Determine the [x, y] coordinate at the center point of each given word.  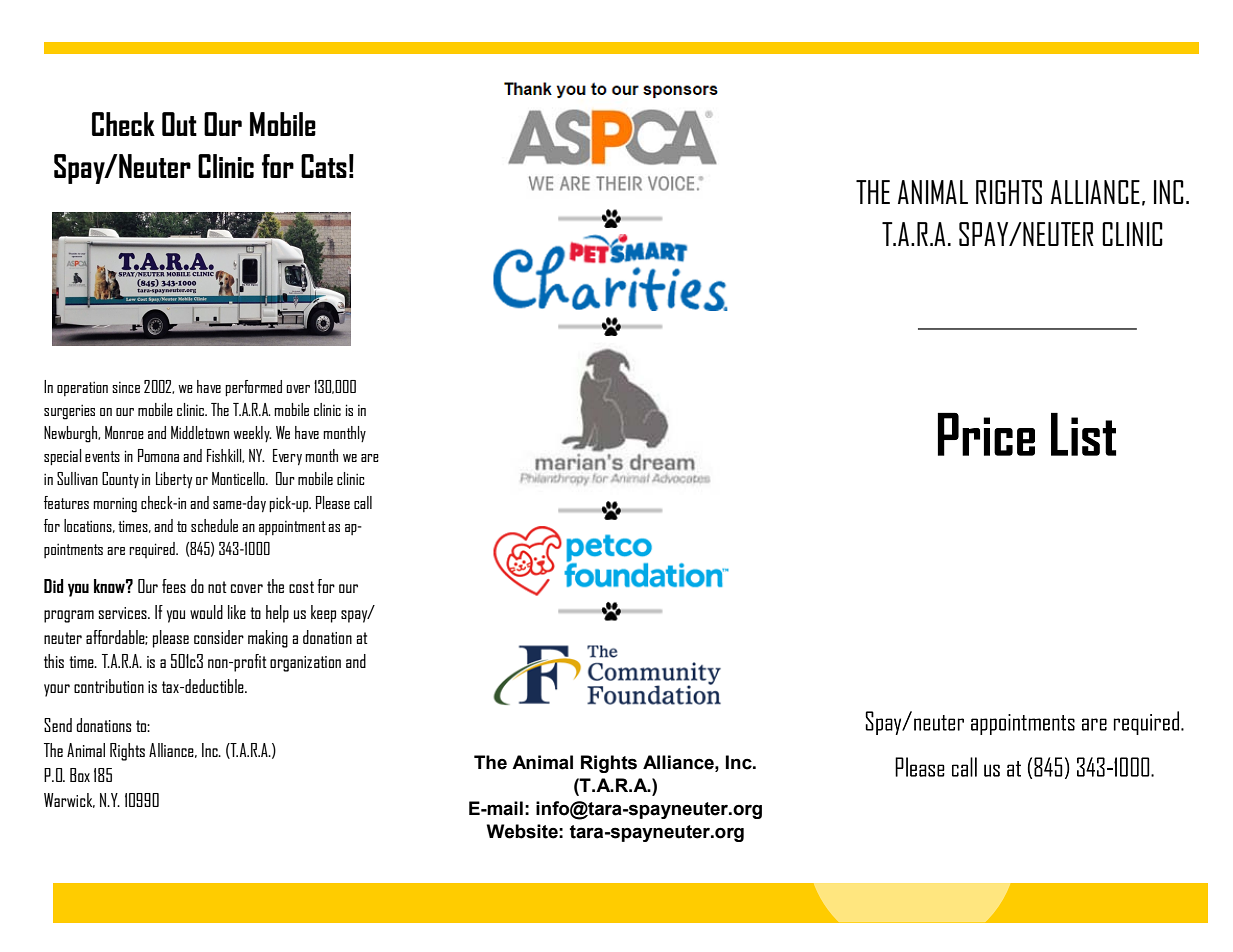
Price [986, 434]
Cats [324, 166]
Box [80, 775]
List [1083, 434]
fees [174, 586]
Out [179, 124]
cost [301, 587]
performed [253, 388]
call [363, 502]
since [126, 387]
